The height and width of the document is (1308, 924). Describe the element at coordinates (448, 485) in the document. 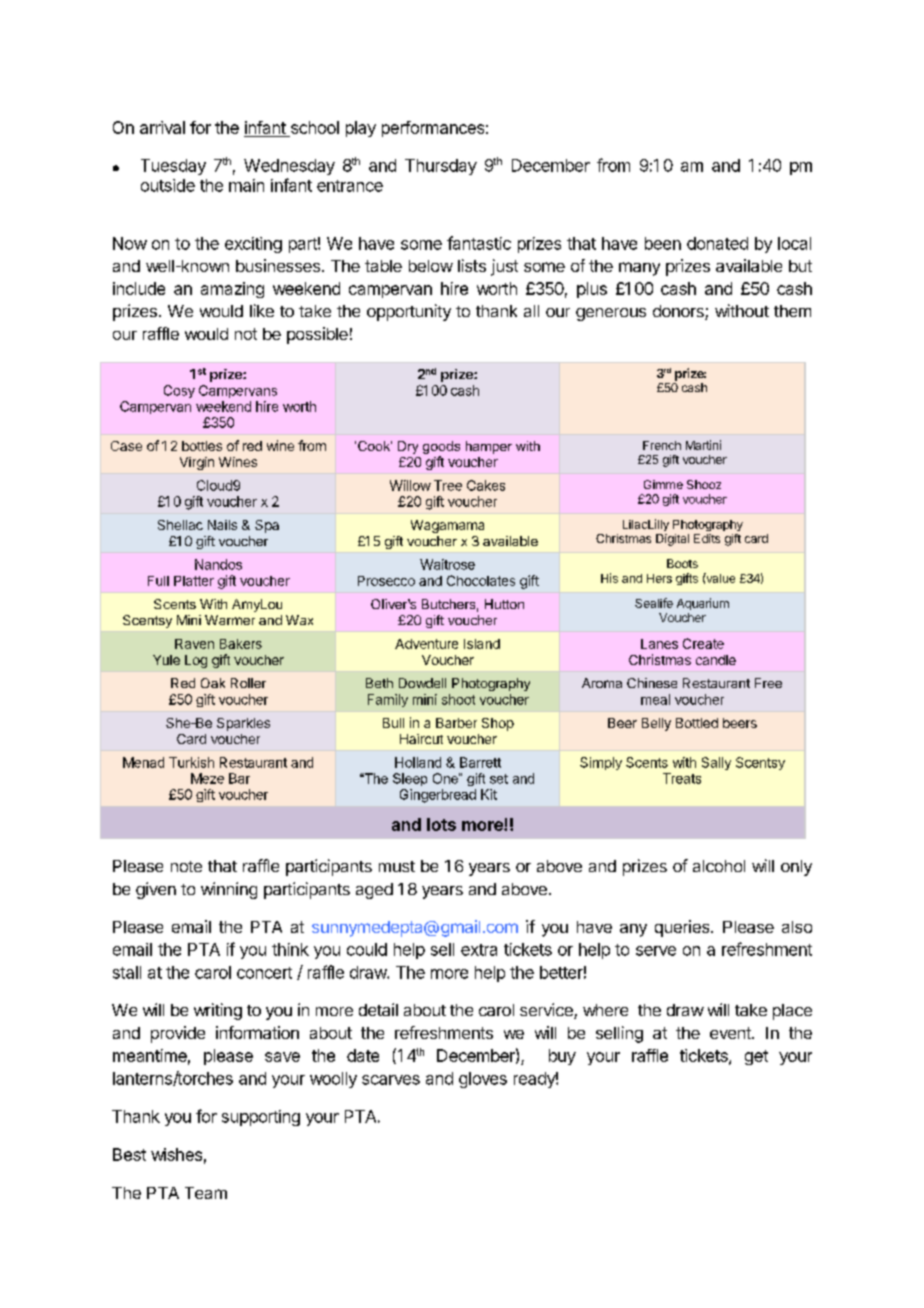

I see `Tree` at that location.
